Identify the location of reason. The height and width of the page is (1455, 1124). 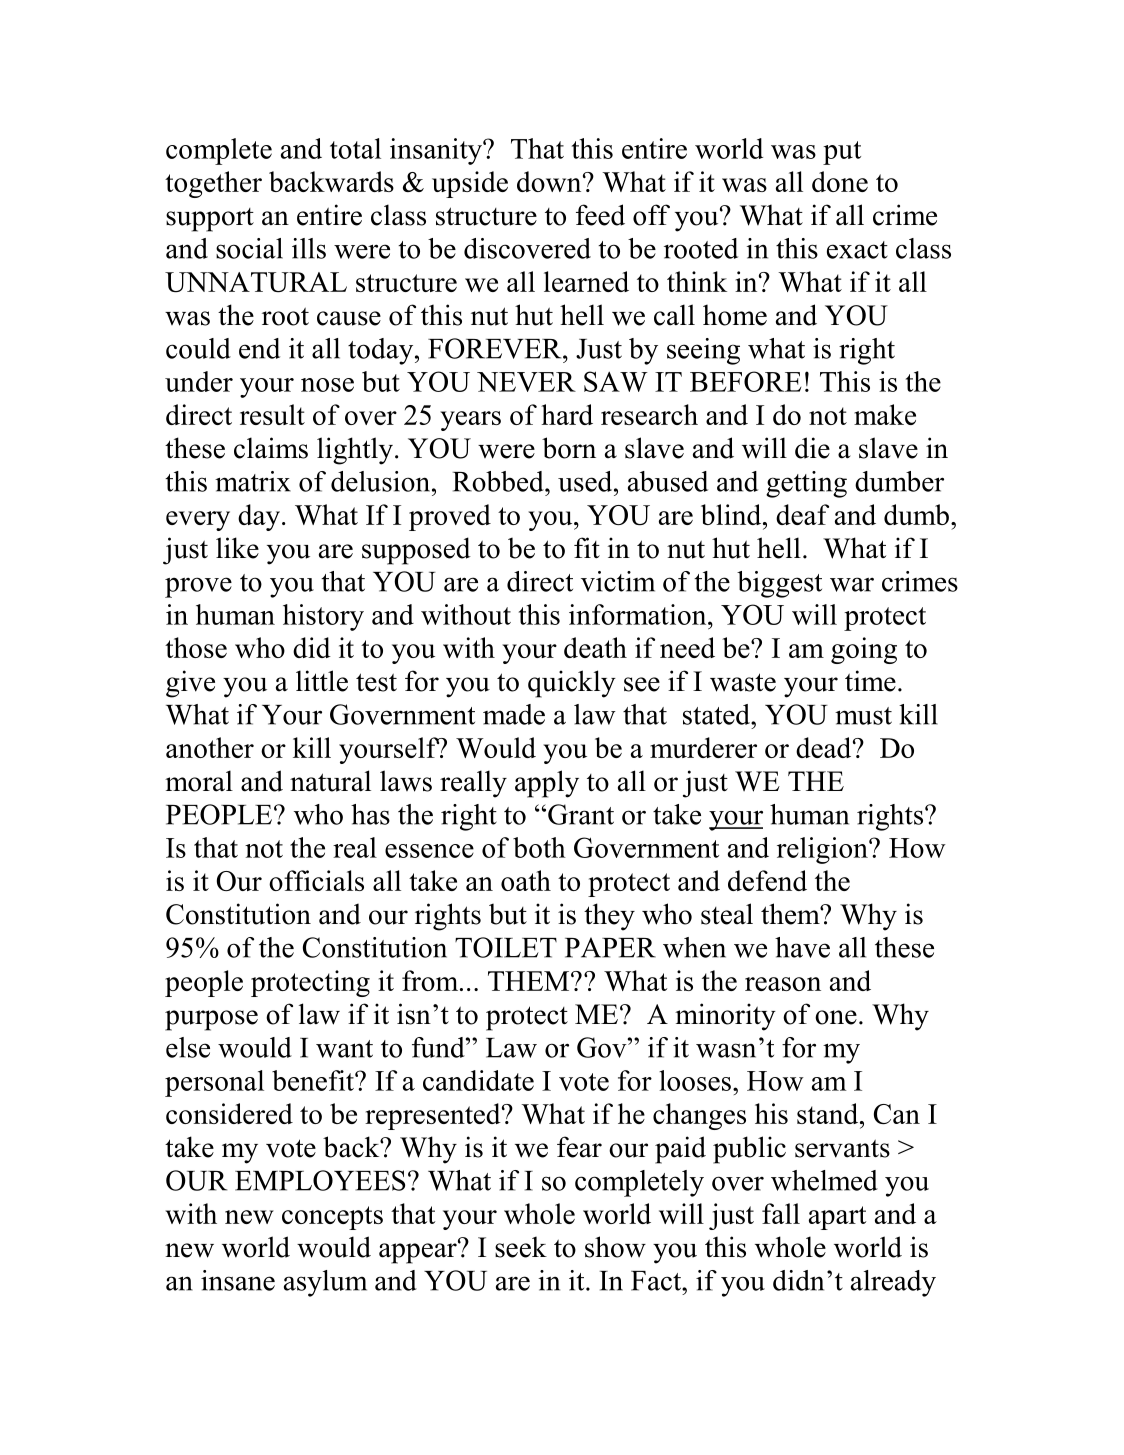
(783, 984).
